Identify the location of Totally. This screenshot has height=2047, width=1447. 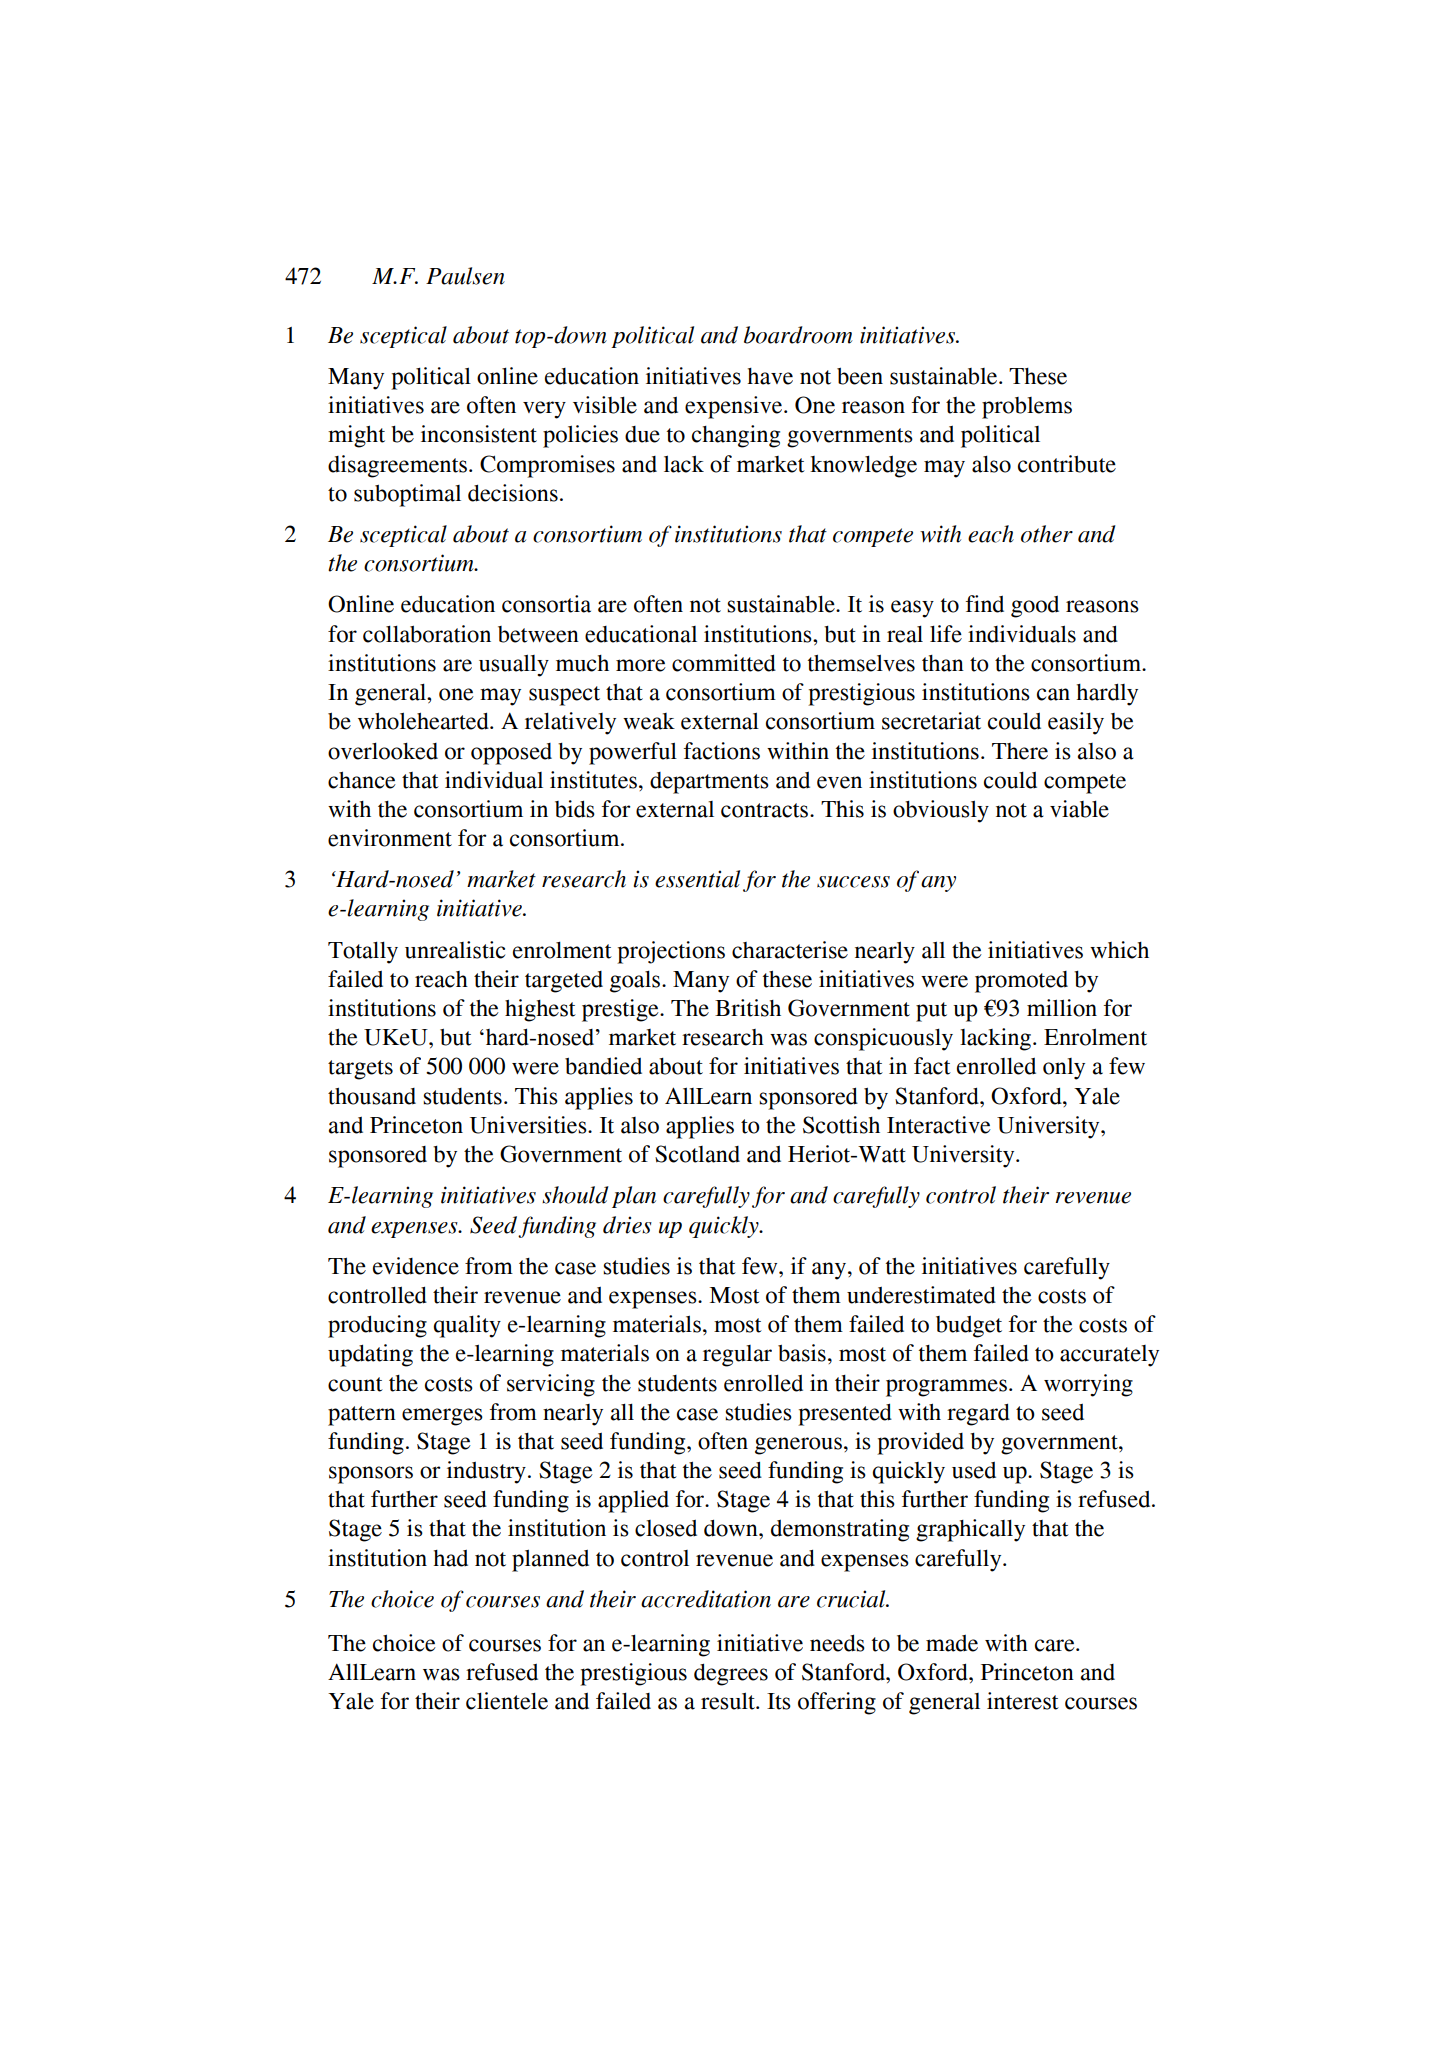
(363, 953).
